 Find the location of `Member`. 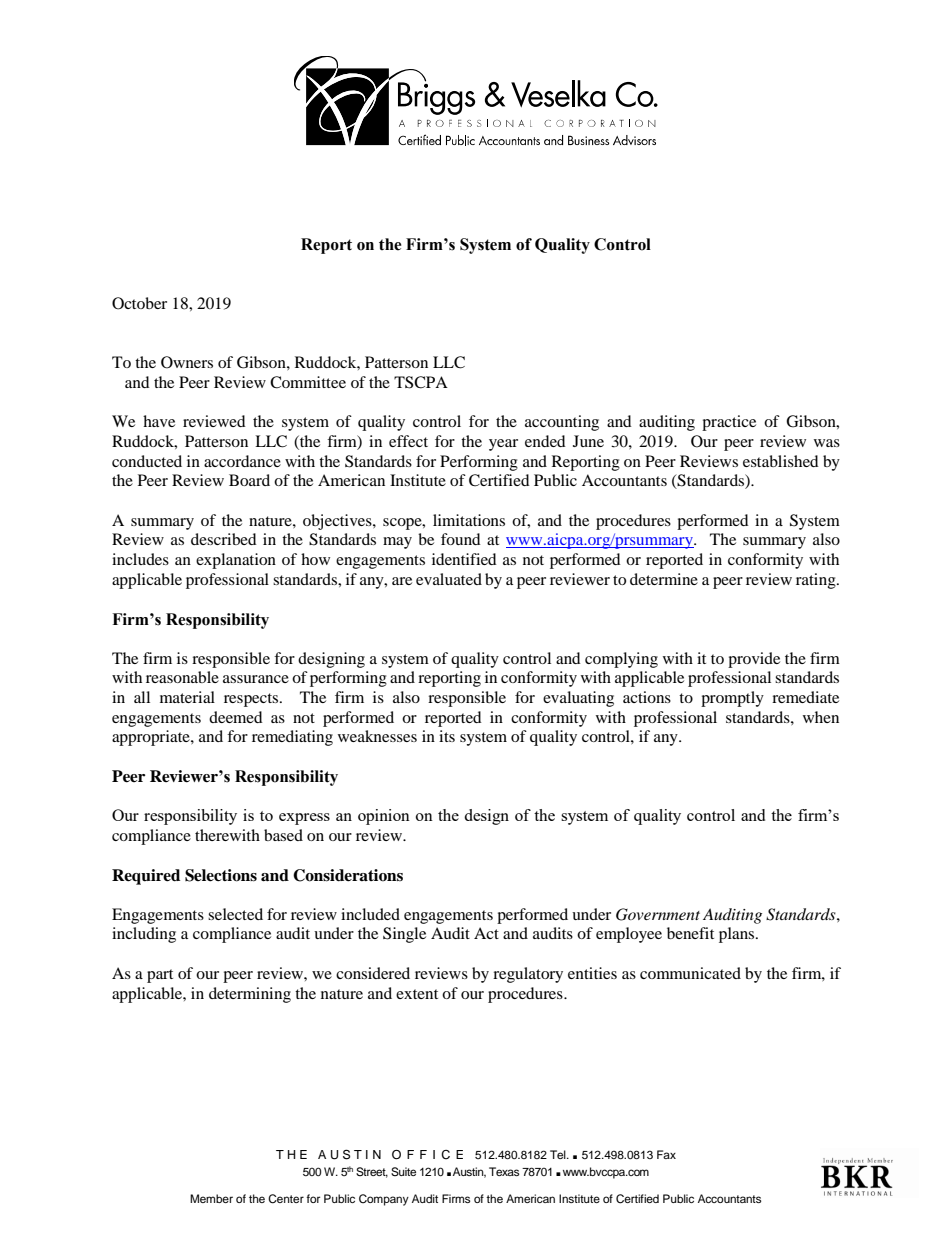

Member is located at coordinates (211, 1198).
